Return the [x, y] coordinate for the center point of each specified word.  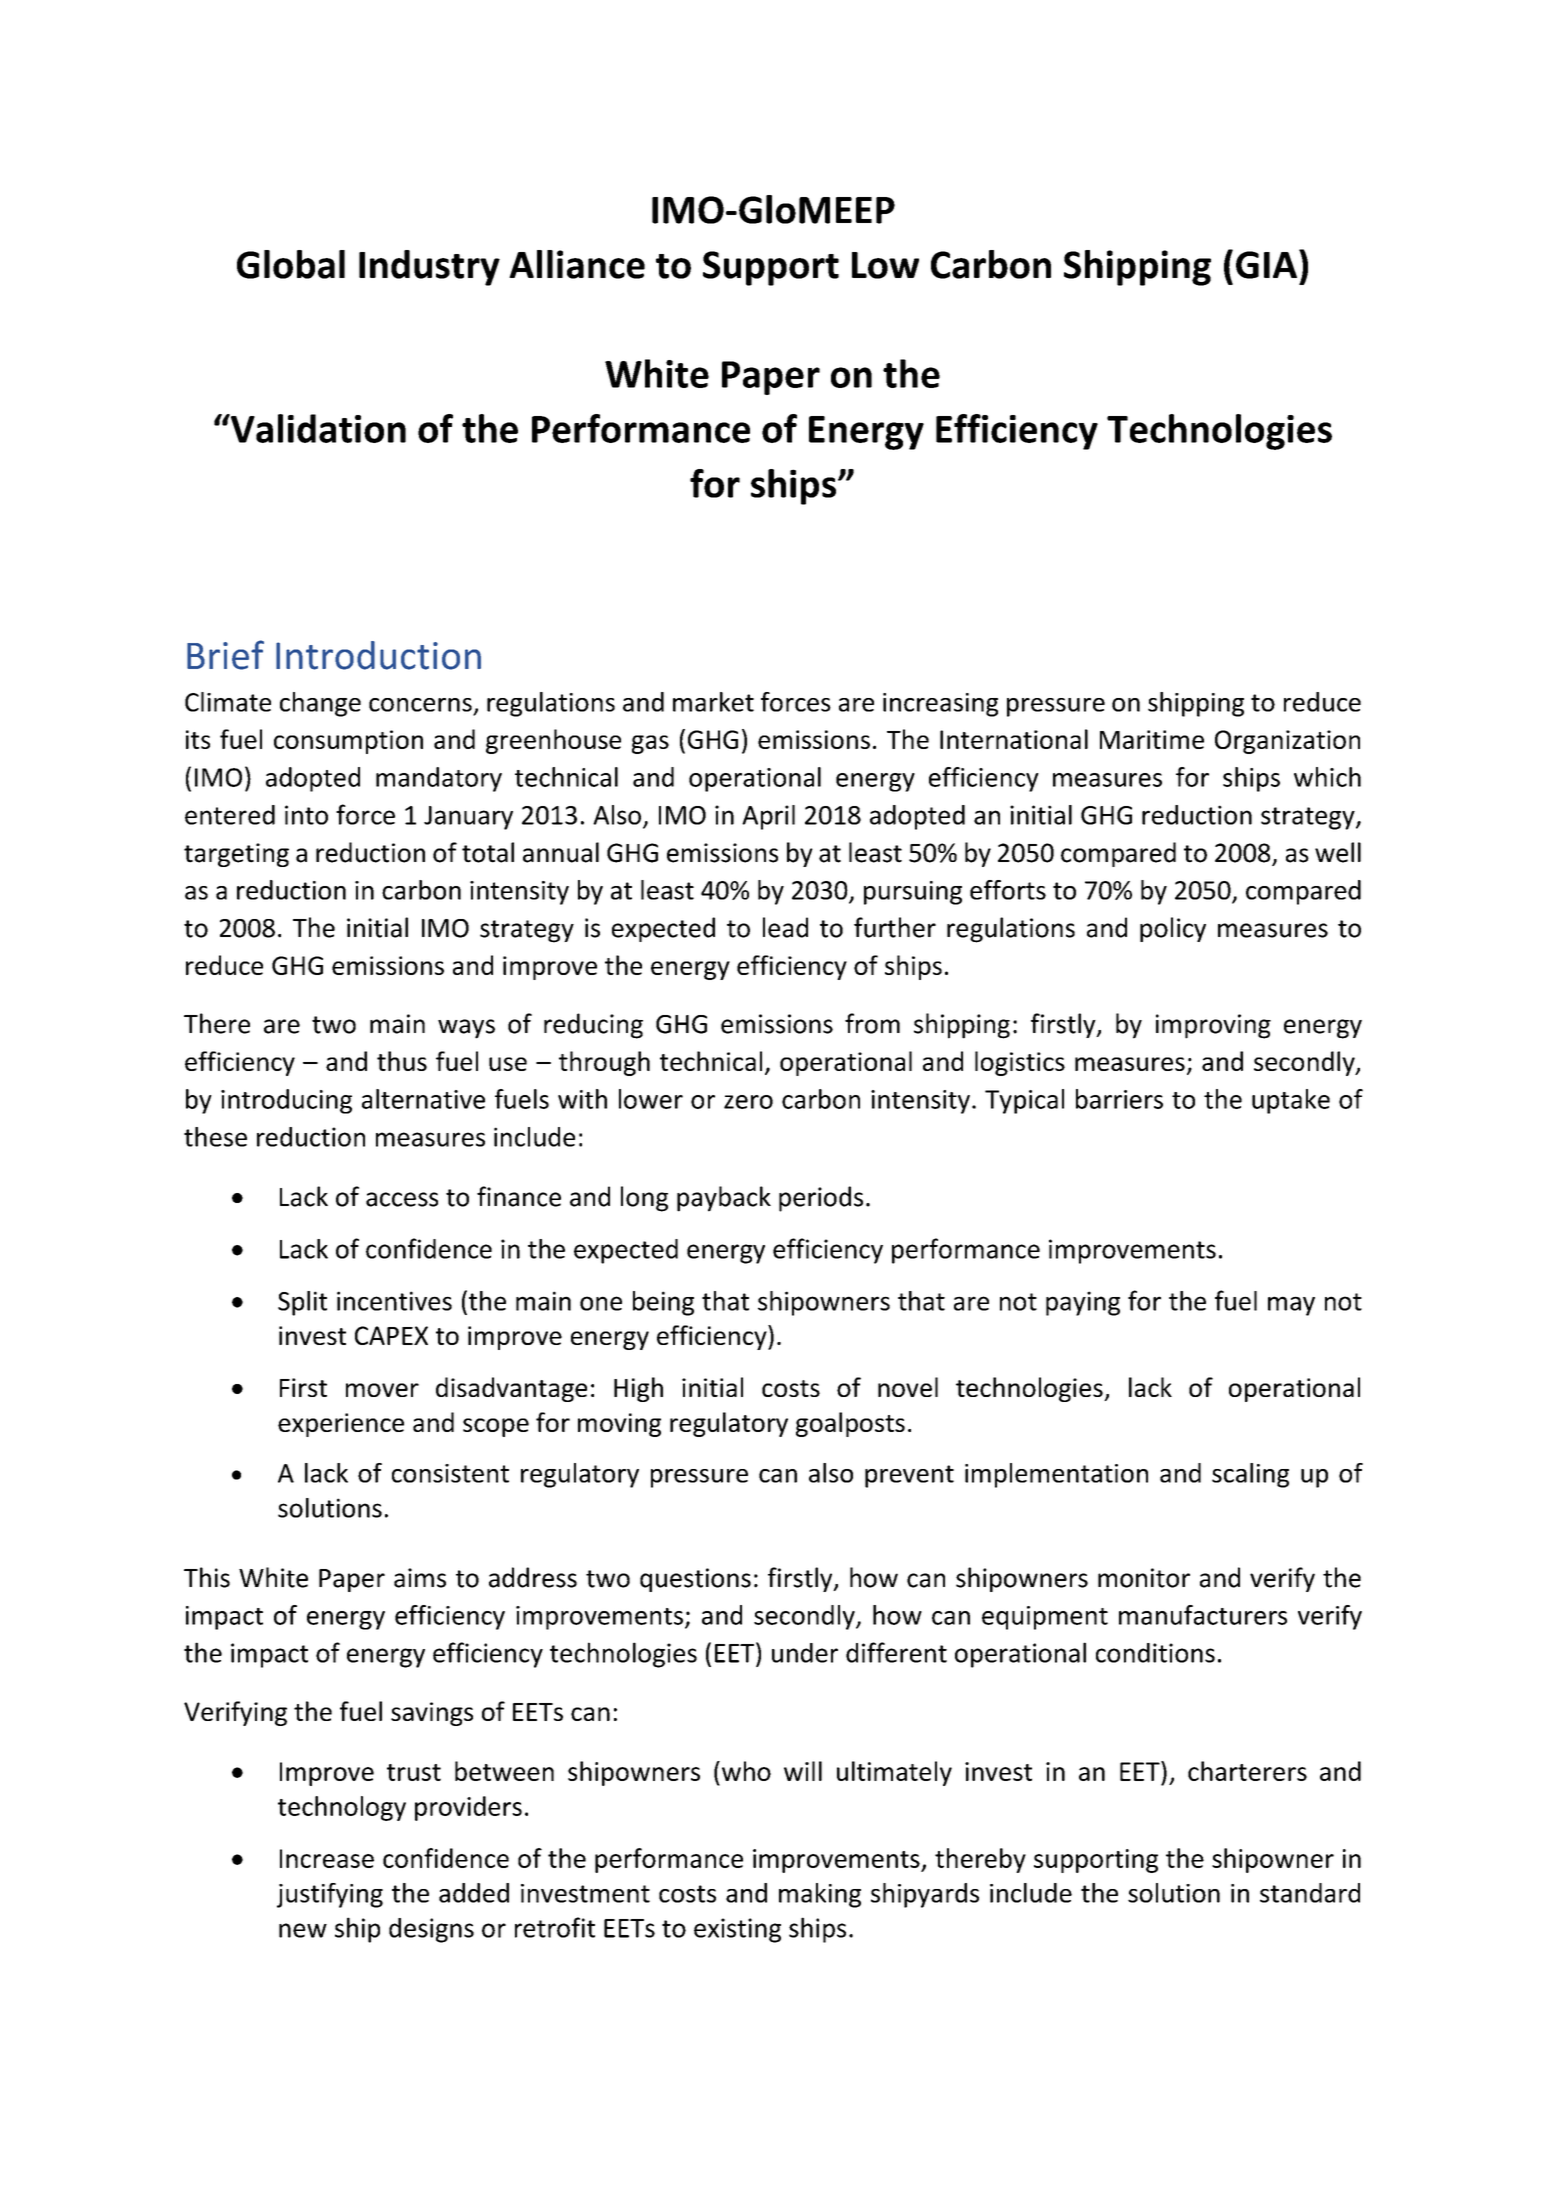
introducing [286, 1101]
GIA [1266, 265]
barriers [1119, 1099]
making [820, 1895]
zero [748, 1102]
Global [291, 264]
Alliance [577, 264]
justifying [330, 1895]
